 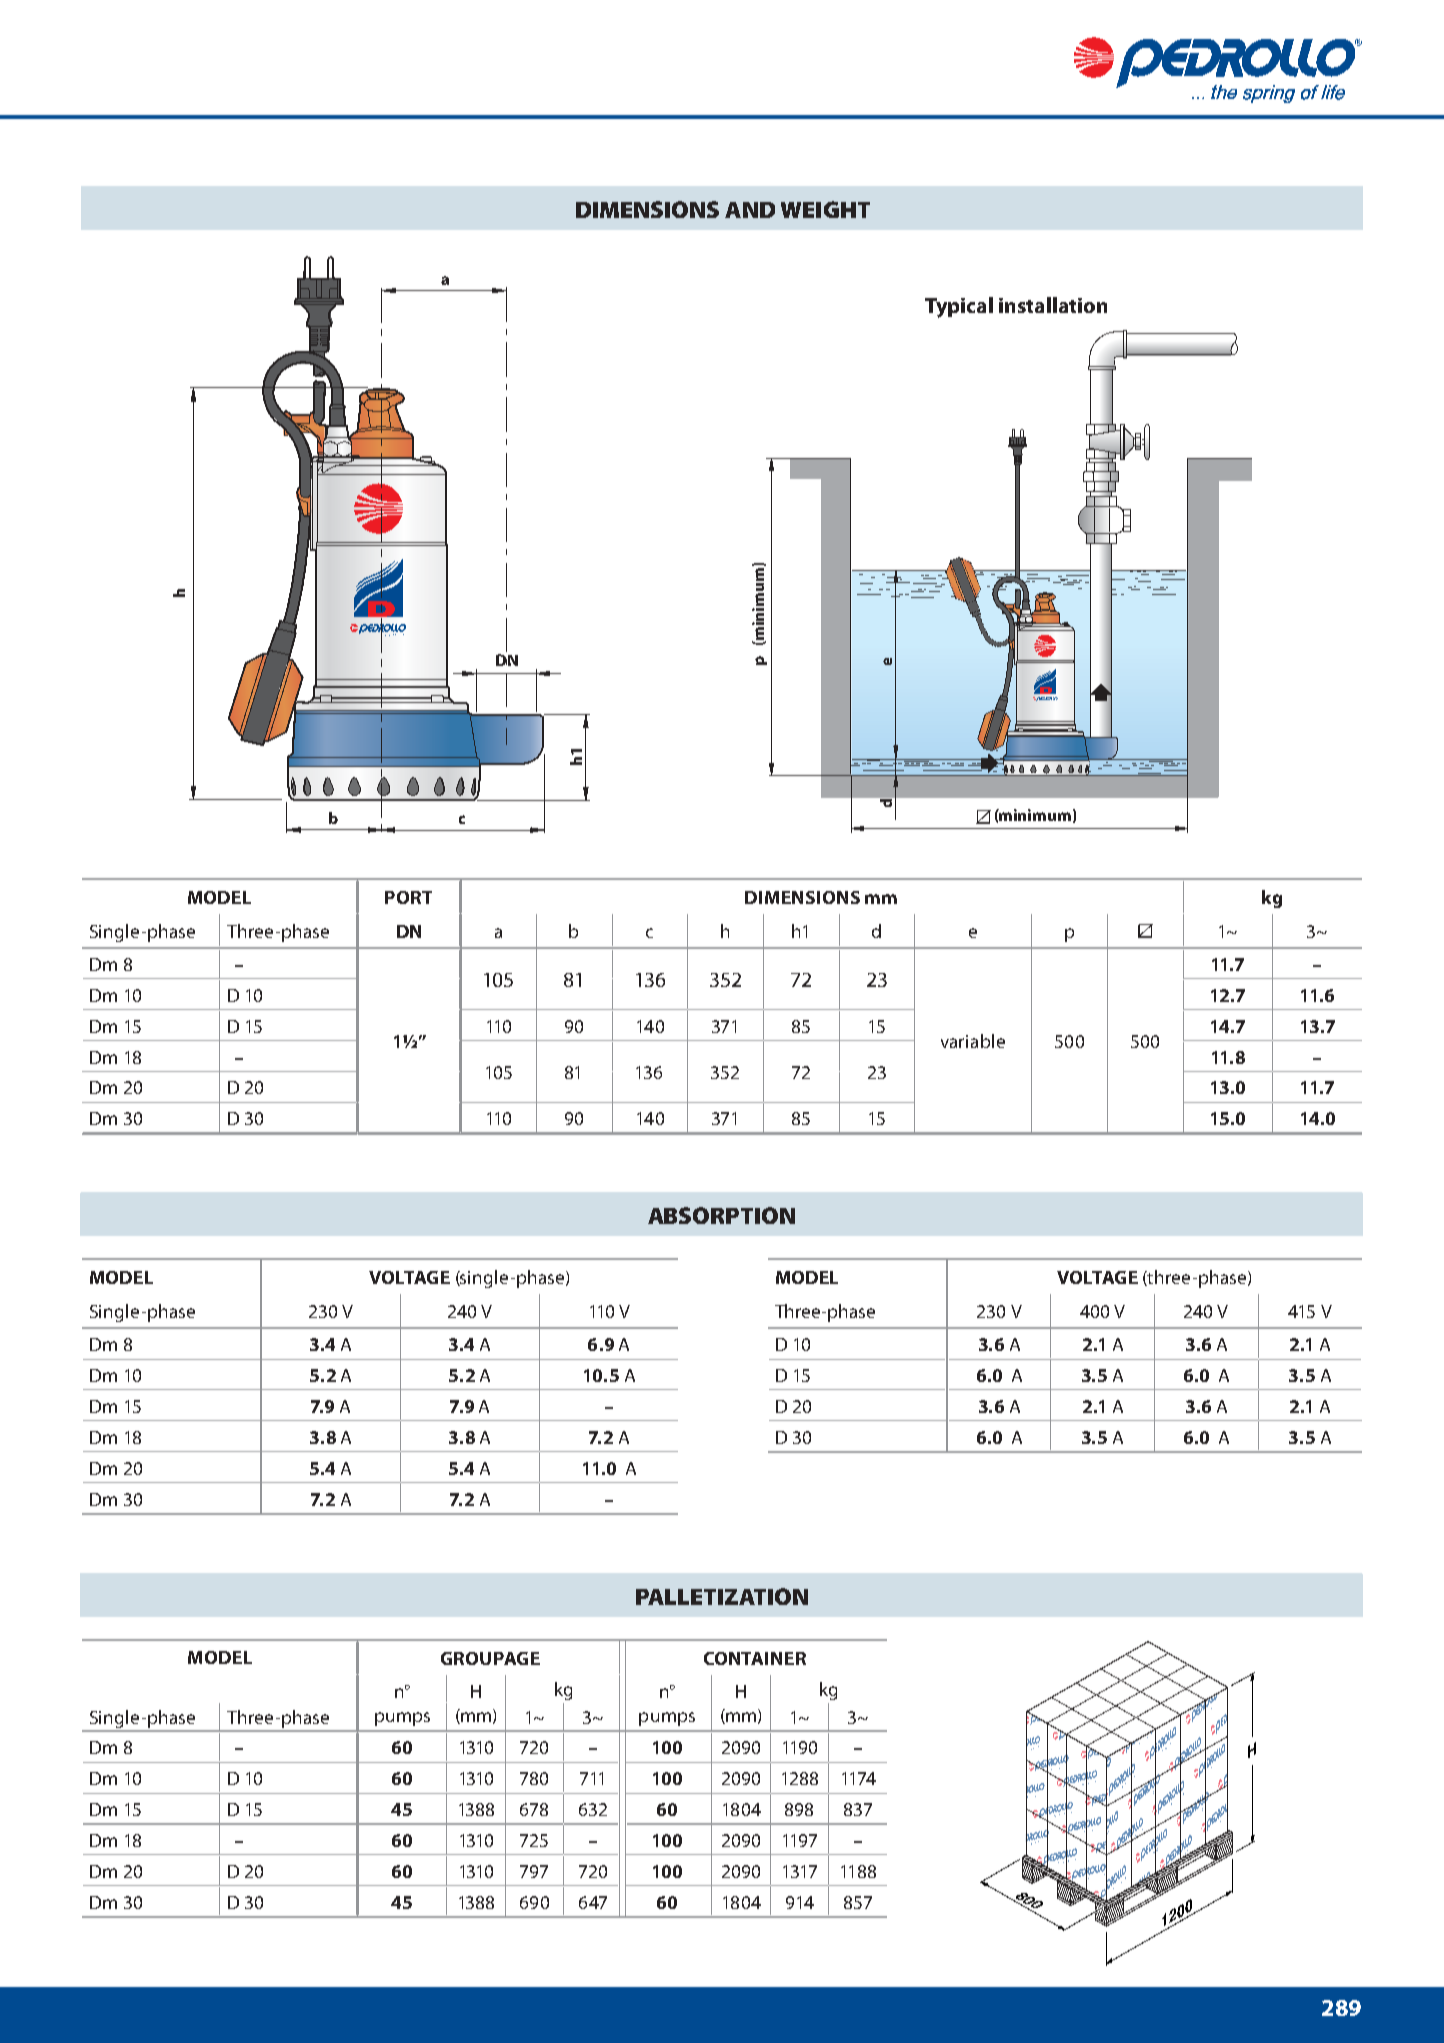 I want to click on CONTAINER, so click(x=755, y=1658).
